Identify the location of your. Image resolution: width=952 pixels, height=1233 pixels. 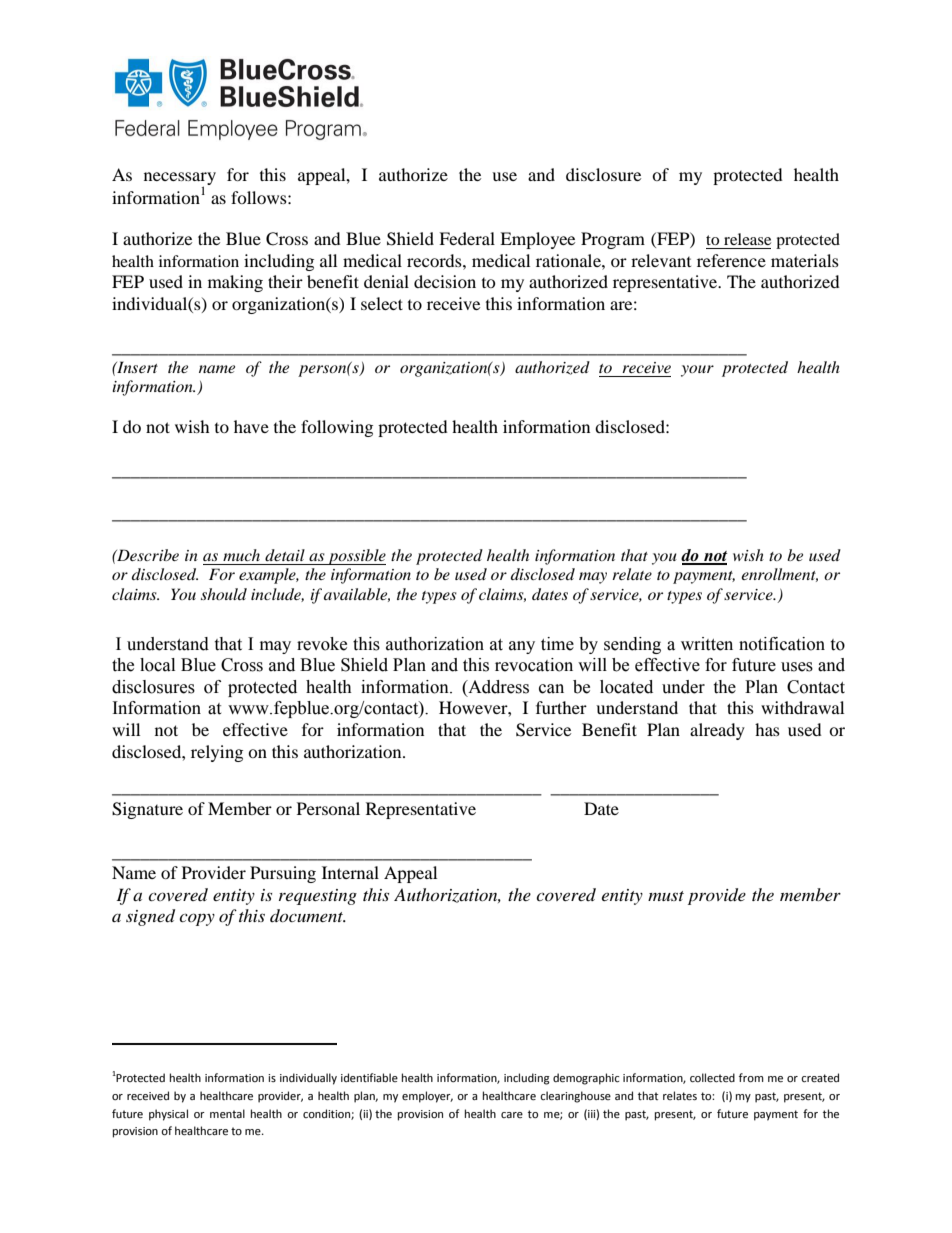
(697, 371).
